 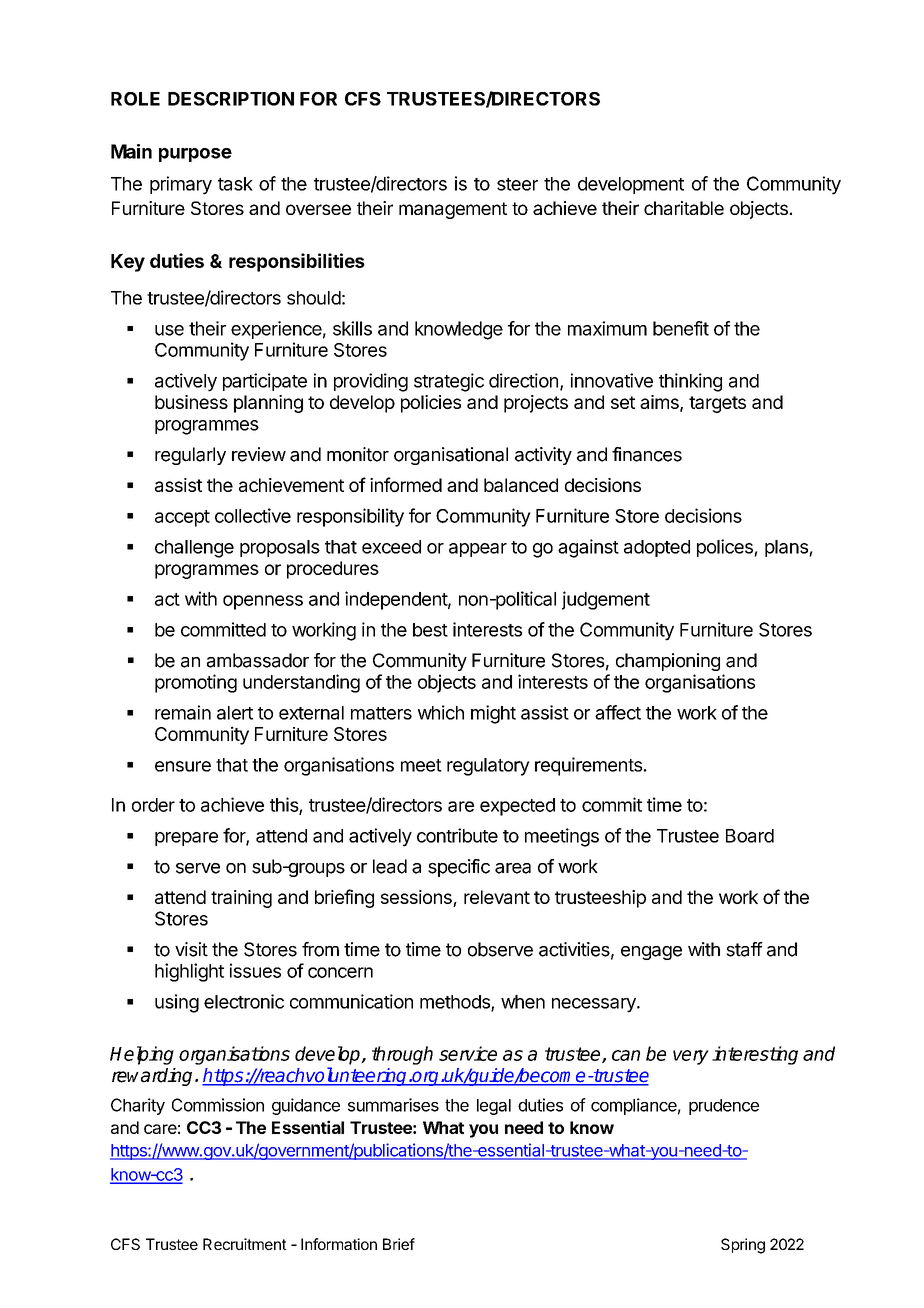 I want to click on Information, so click(x=339, y=1244).
